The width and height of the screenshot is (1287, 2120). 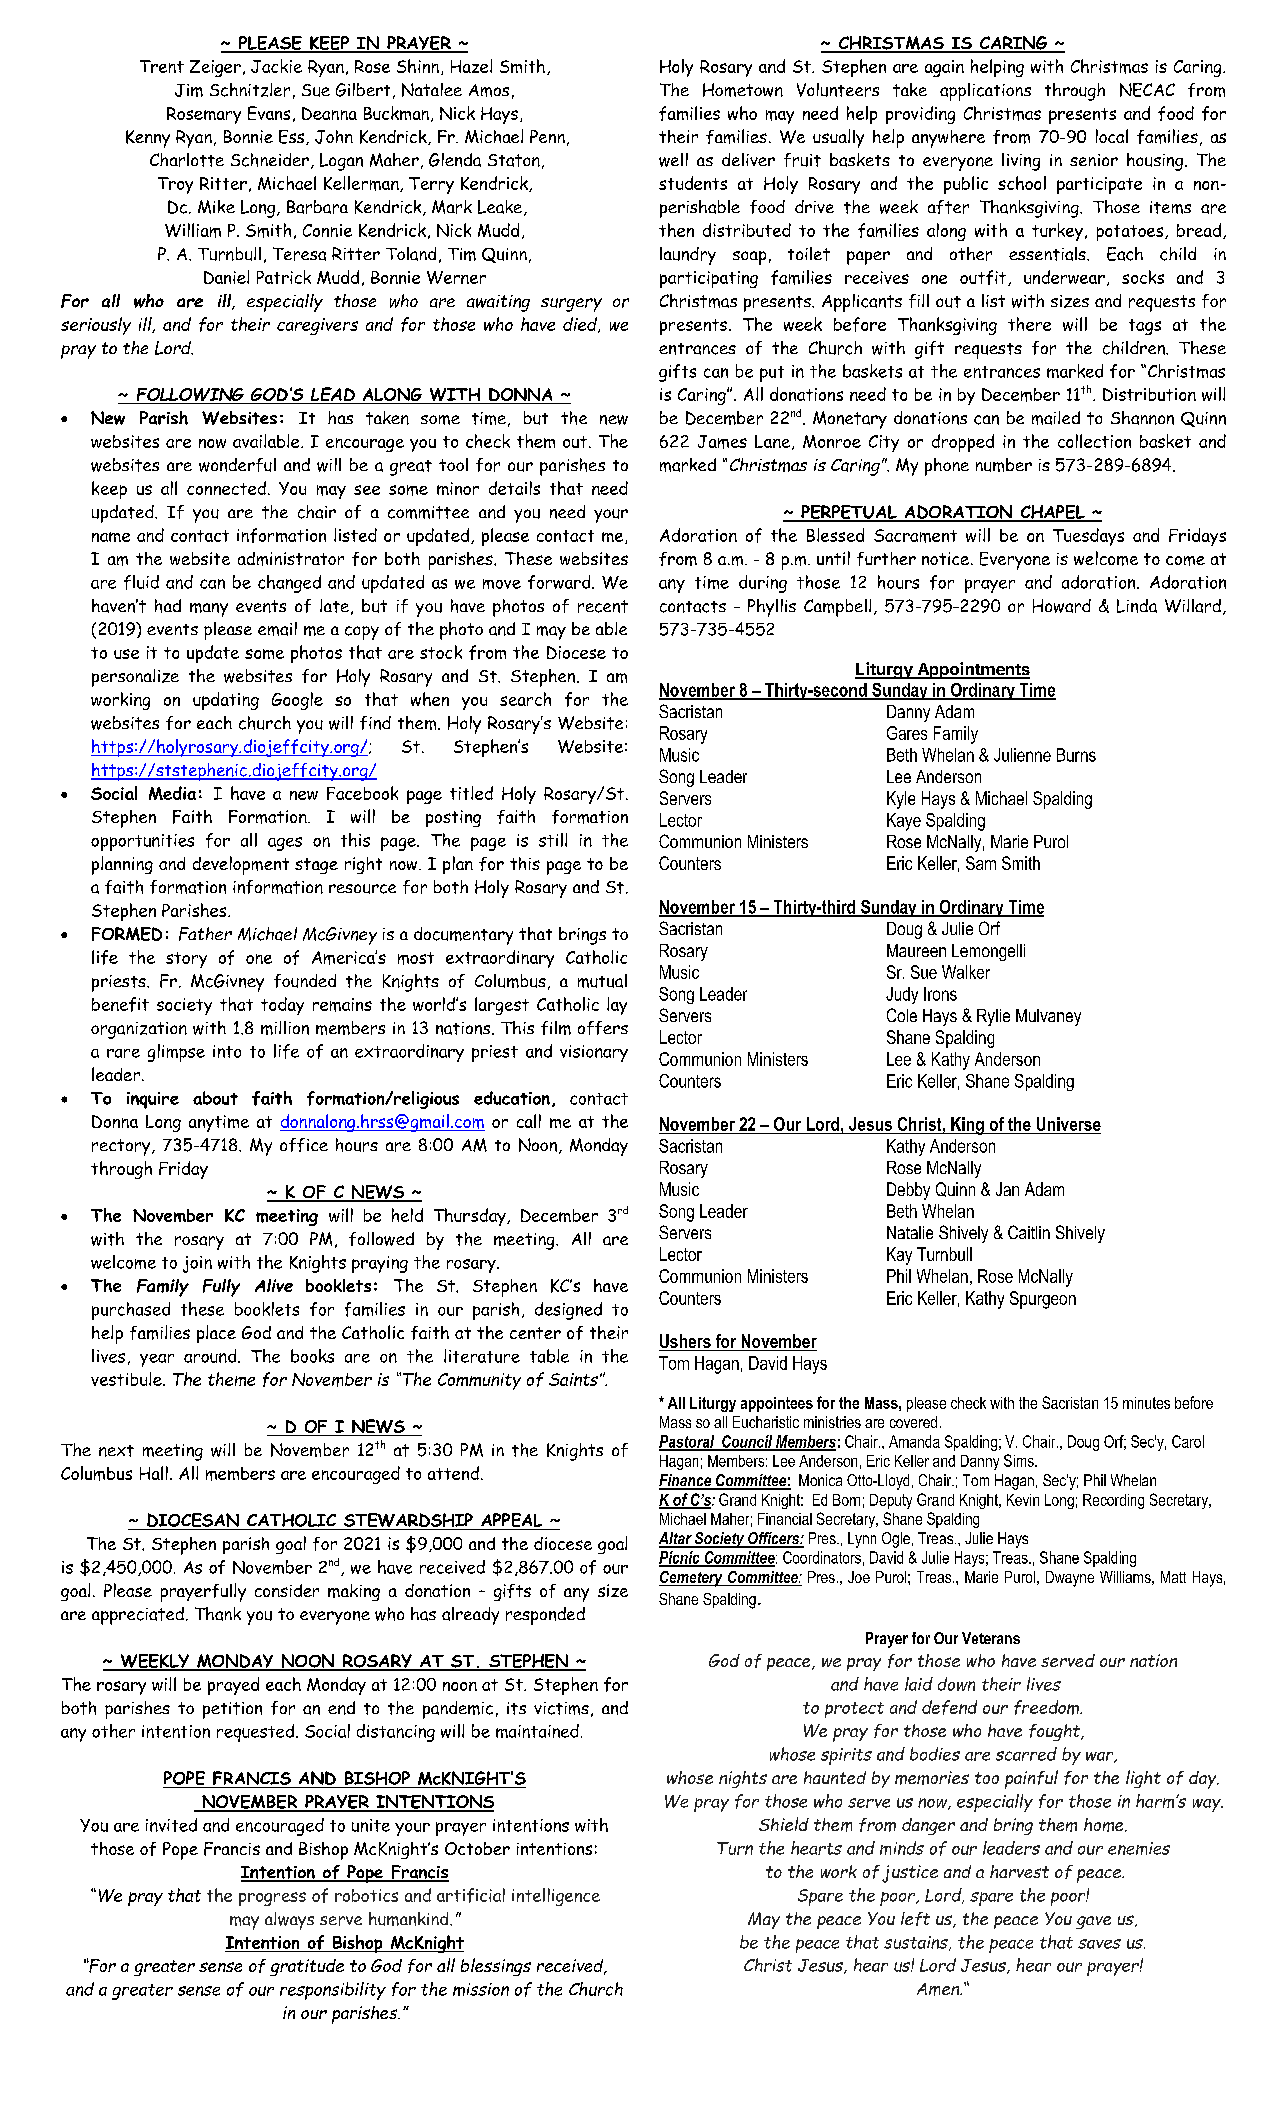 I want to click on search, so click(x=525, y=699).
